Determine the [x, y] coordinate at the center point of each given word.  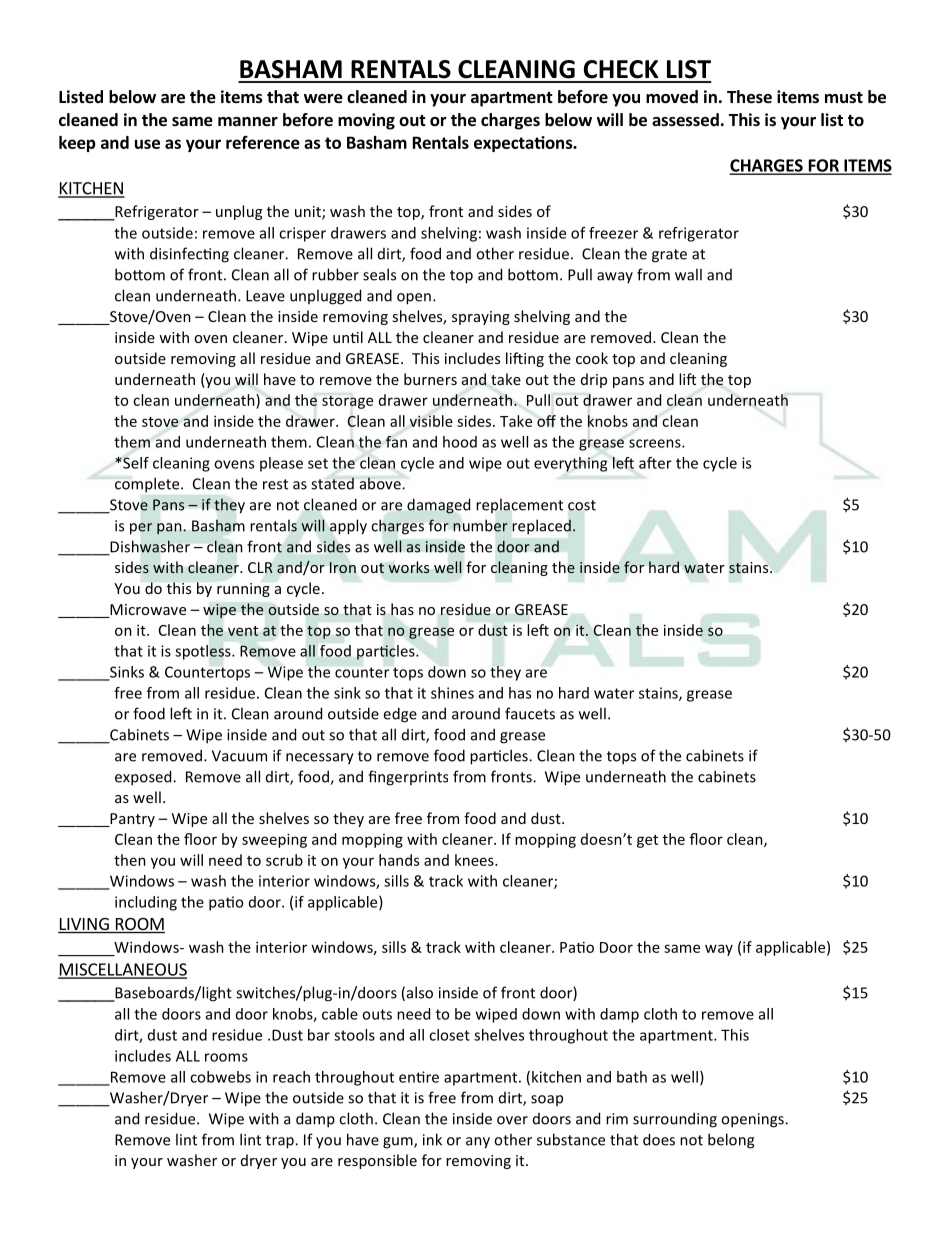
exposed [144, 778]
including [146, 903]
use [147, 144]
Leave [265, 296]
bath [632, 1077]
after [655, 463]
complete [148, 485]
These [749, 97]
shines [452, 693]
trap [281, 1142]
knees [475, 860]
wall [688, 274]
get [647, 841]
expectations [524, 144]
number [480, 525]
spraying [481, 318]
